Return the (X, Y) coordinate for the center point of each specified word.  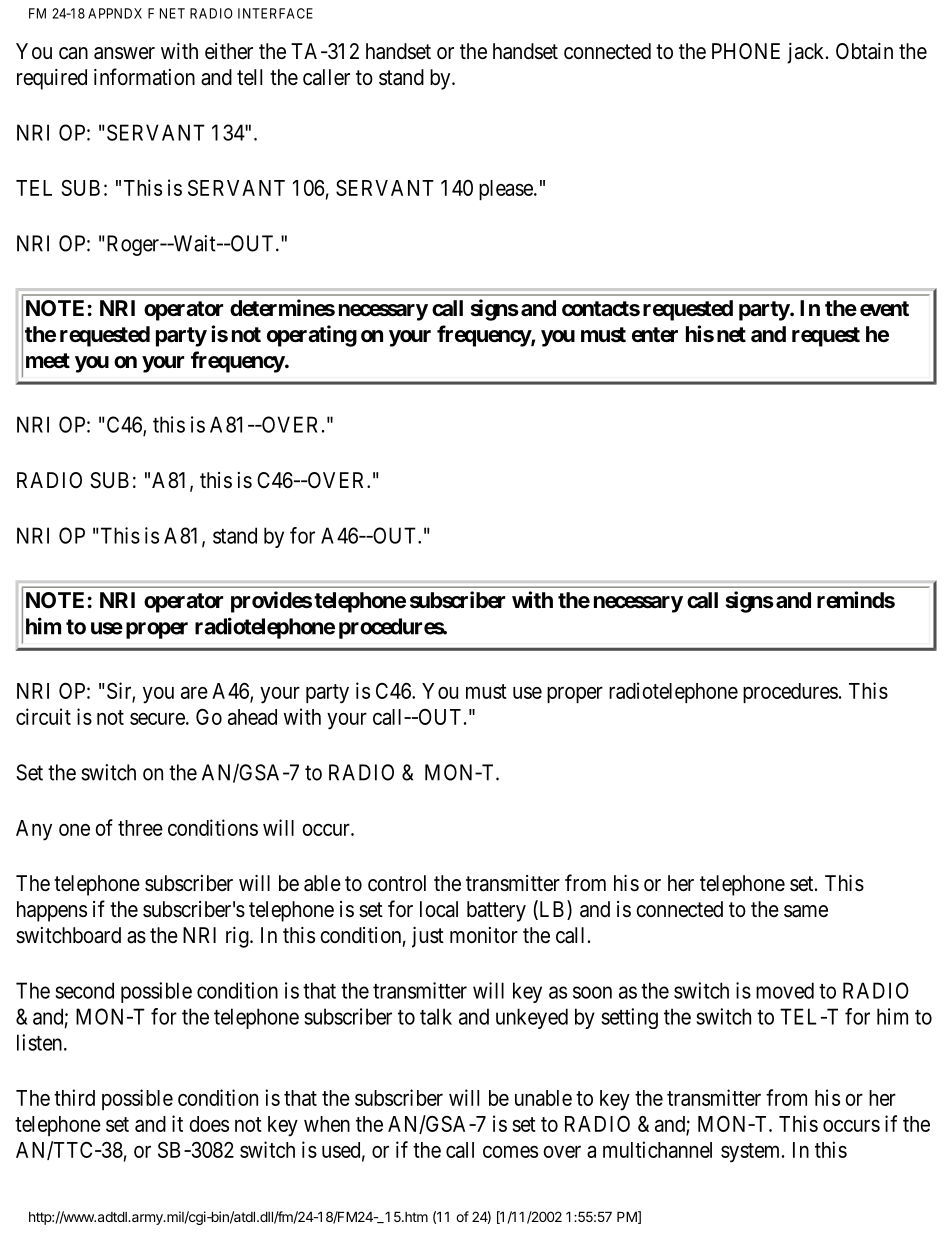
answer (124, 53)
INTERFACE (275, 13)
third (74, 1097)
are (194, 692)
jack (807, 53)
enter (655, 335)
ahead (252, 717)
